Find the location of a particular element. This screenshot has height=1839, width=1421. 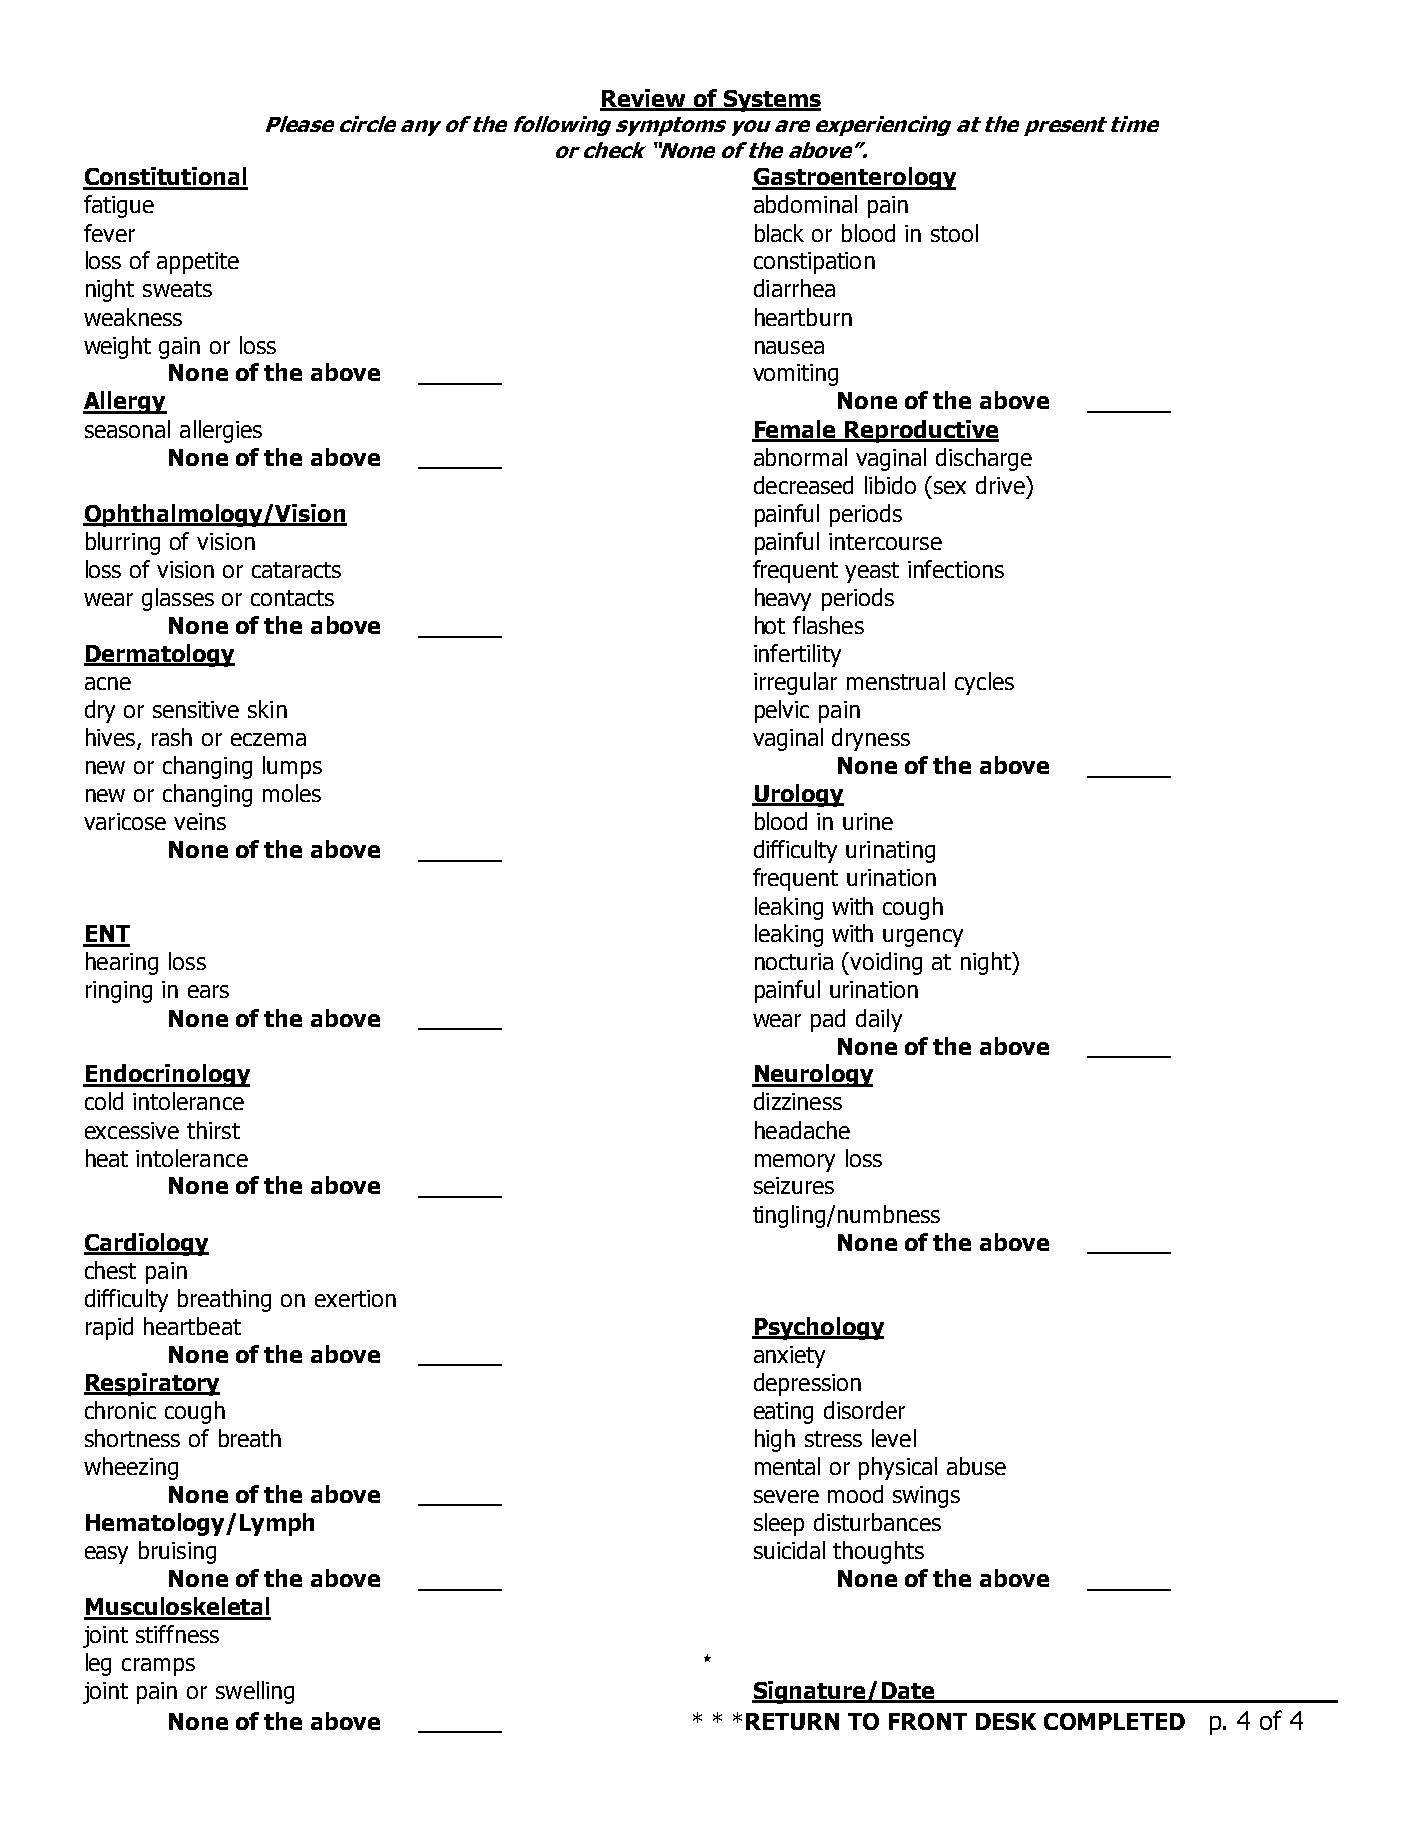

heavy is located at coordinates (783, 599).
